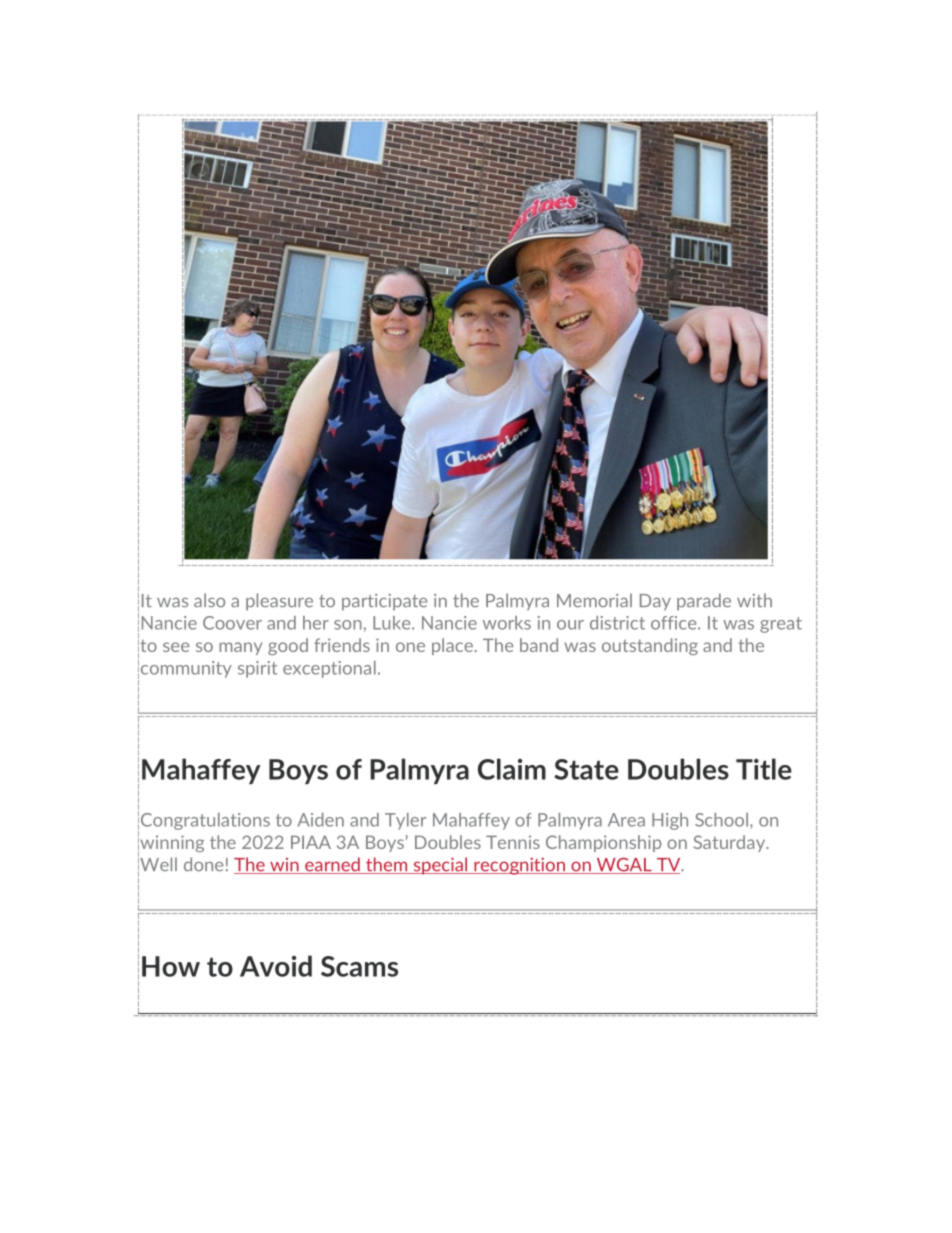  Describe the element at coordinates (513, 842) in the page. I see `Tennis` at that location.
